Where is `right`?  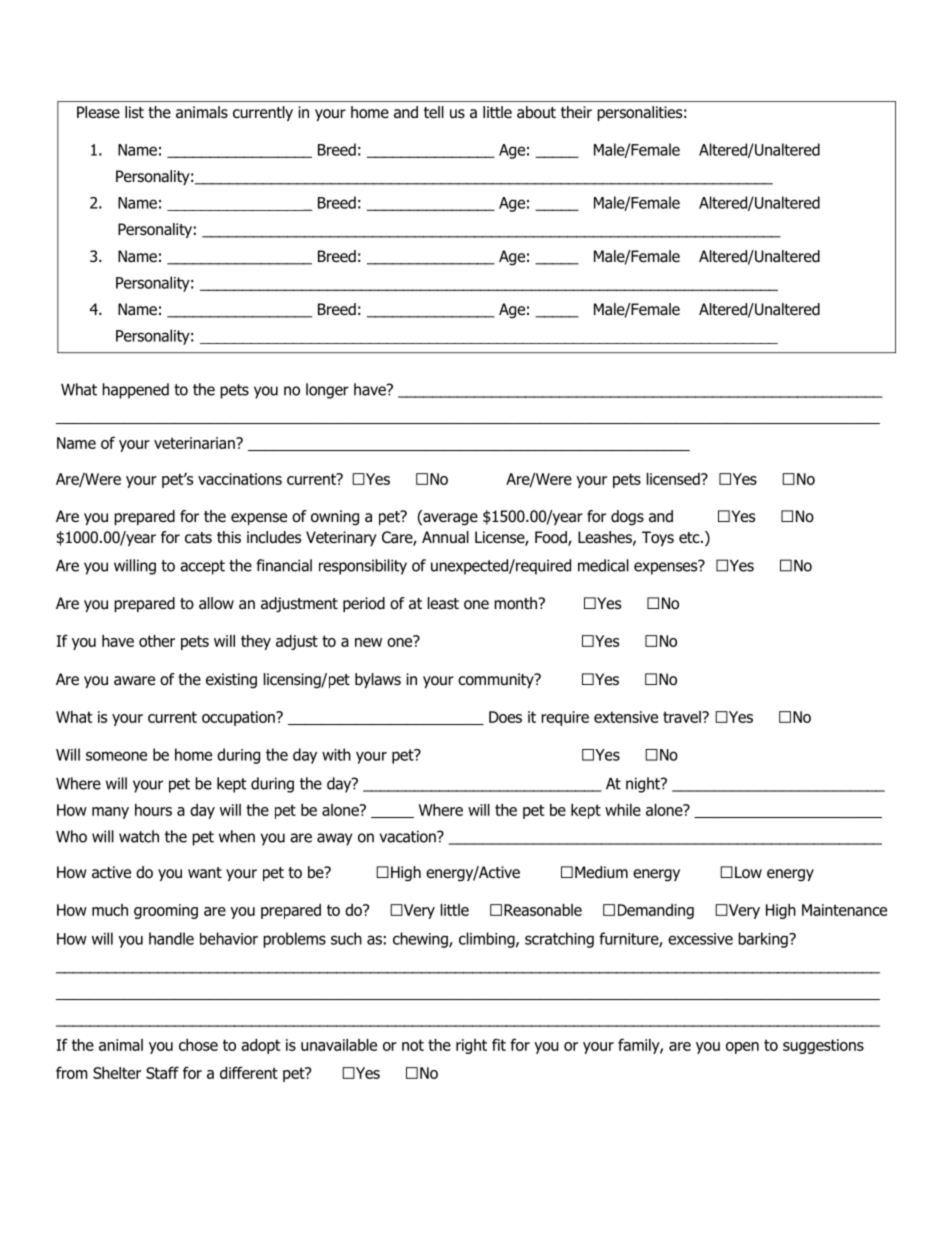
right is located at coordinates (471, 1046).
